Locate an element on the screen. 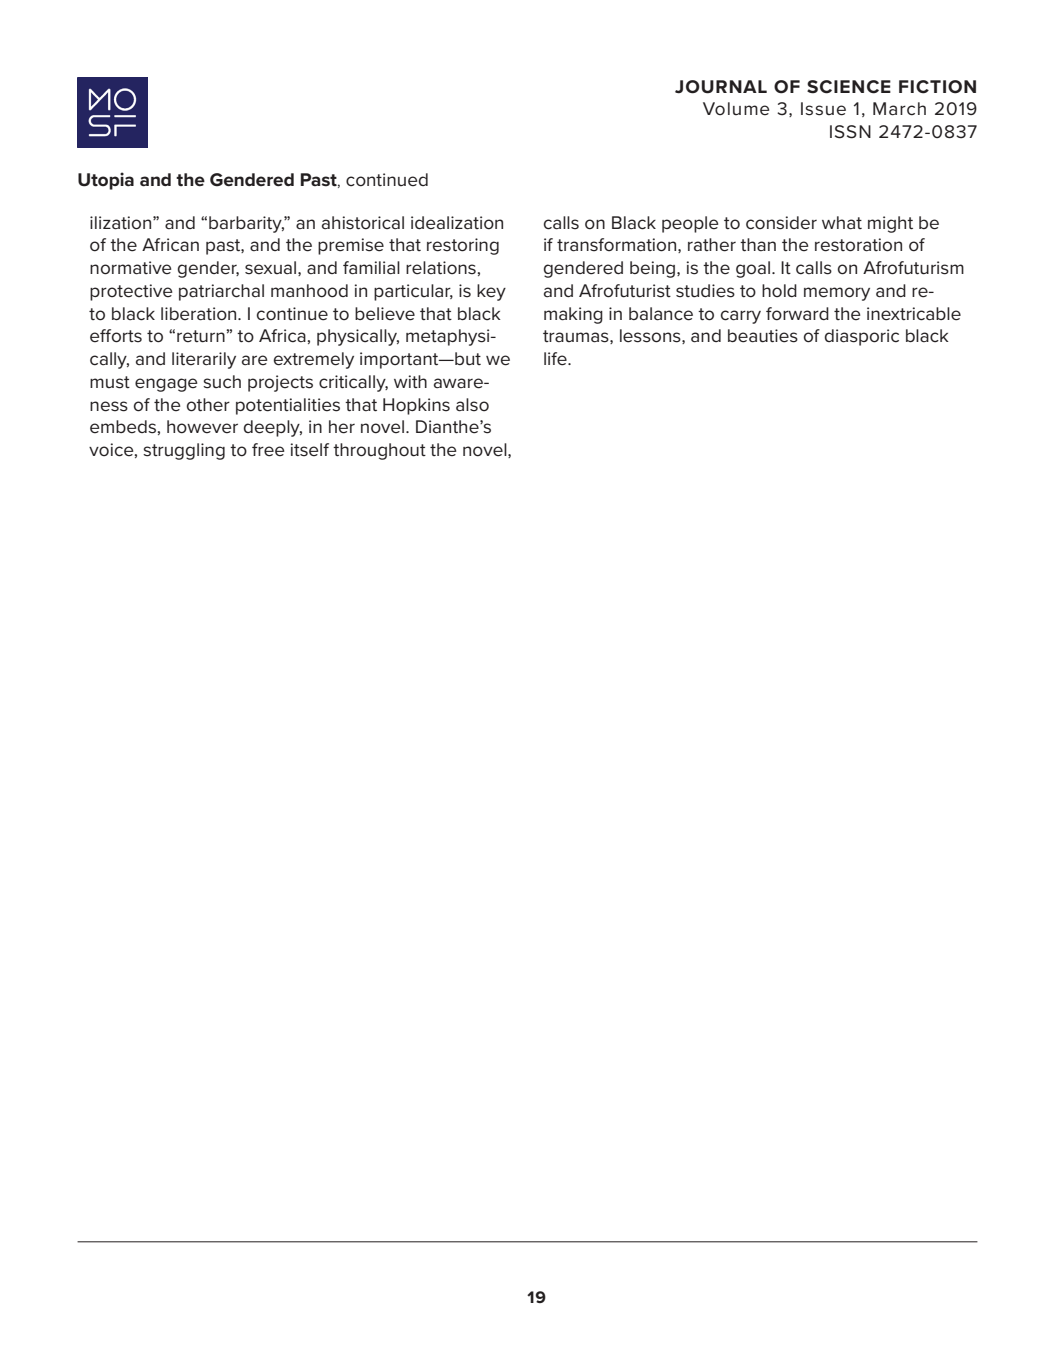 This screenshot has width=1055, height=1366. JOURNAL is located at coordinates (721, 87).
